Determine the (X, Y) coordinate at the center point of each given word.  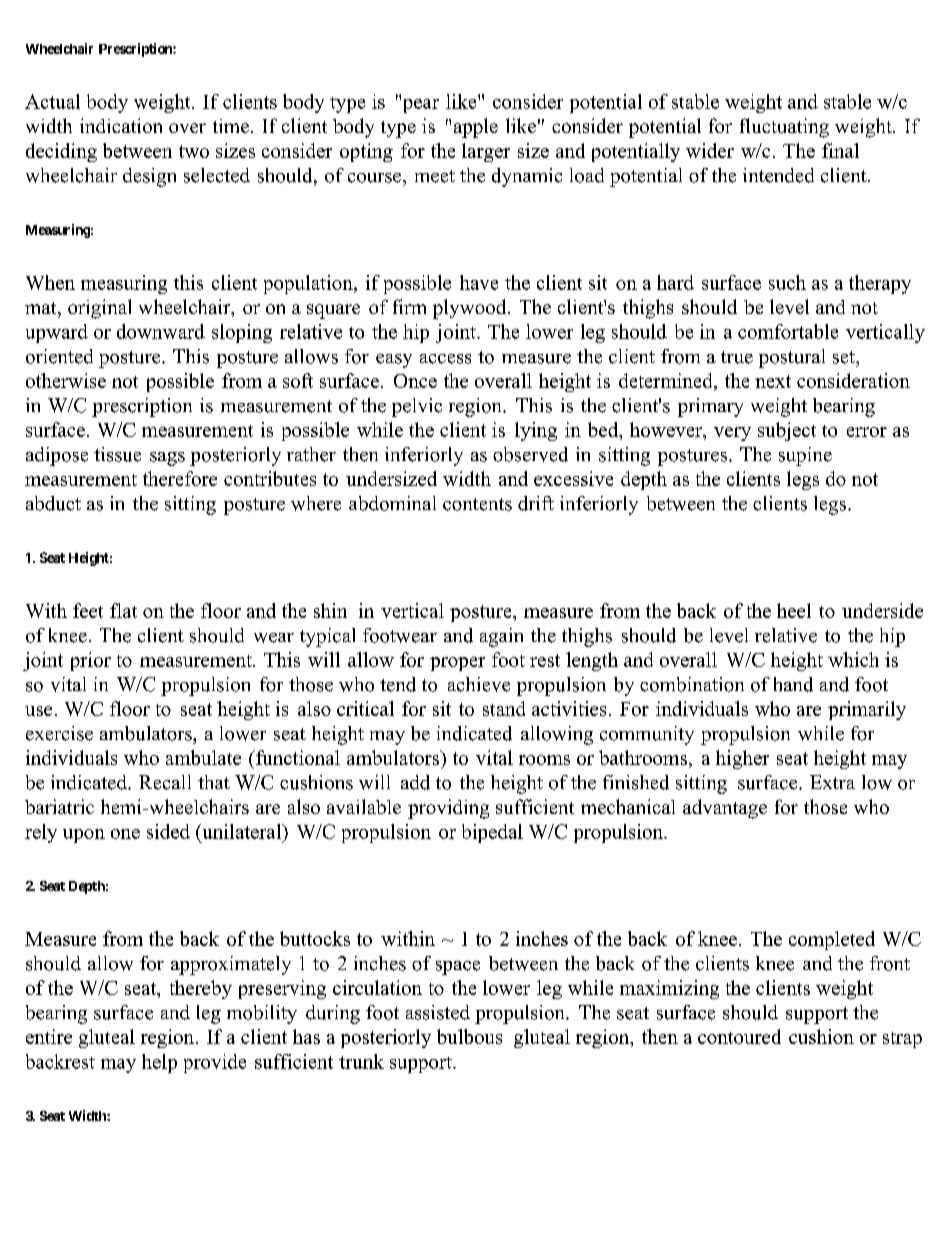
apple (476, 128)
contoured (739, 1036)
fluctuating (784, 128)
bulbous (469, 1036)
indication (121, 125)
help (159, 1063)
